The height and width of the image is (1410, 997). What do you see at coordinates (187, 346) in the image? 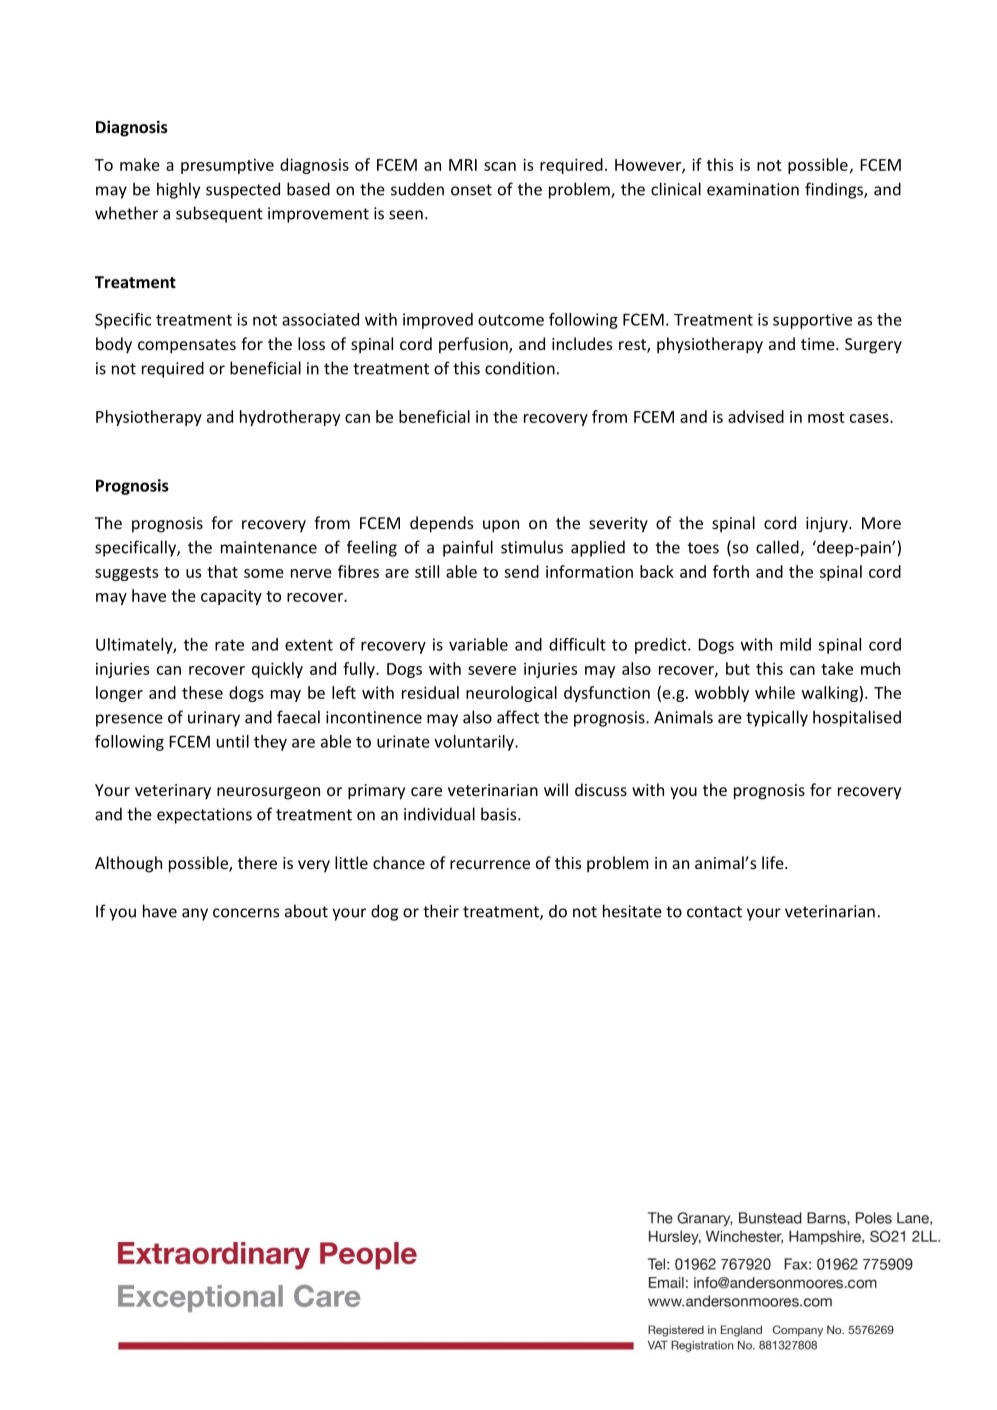
I see `compensates` at bounding box center [187, 346].
